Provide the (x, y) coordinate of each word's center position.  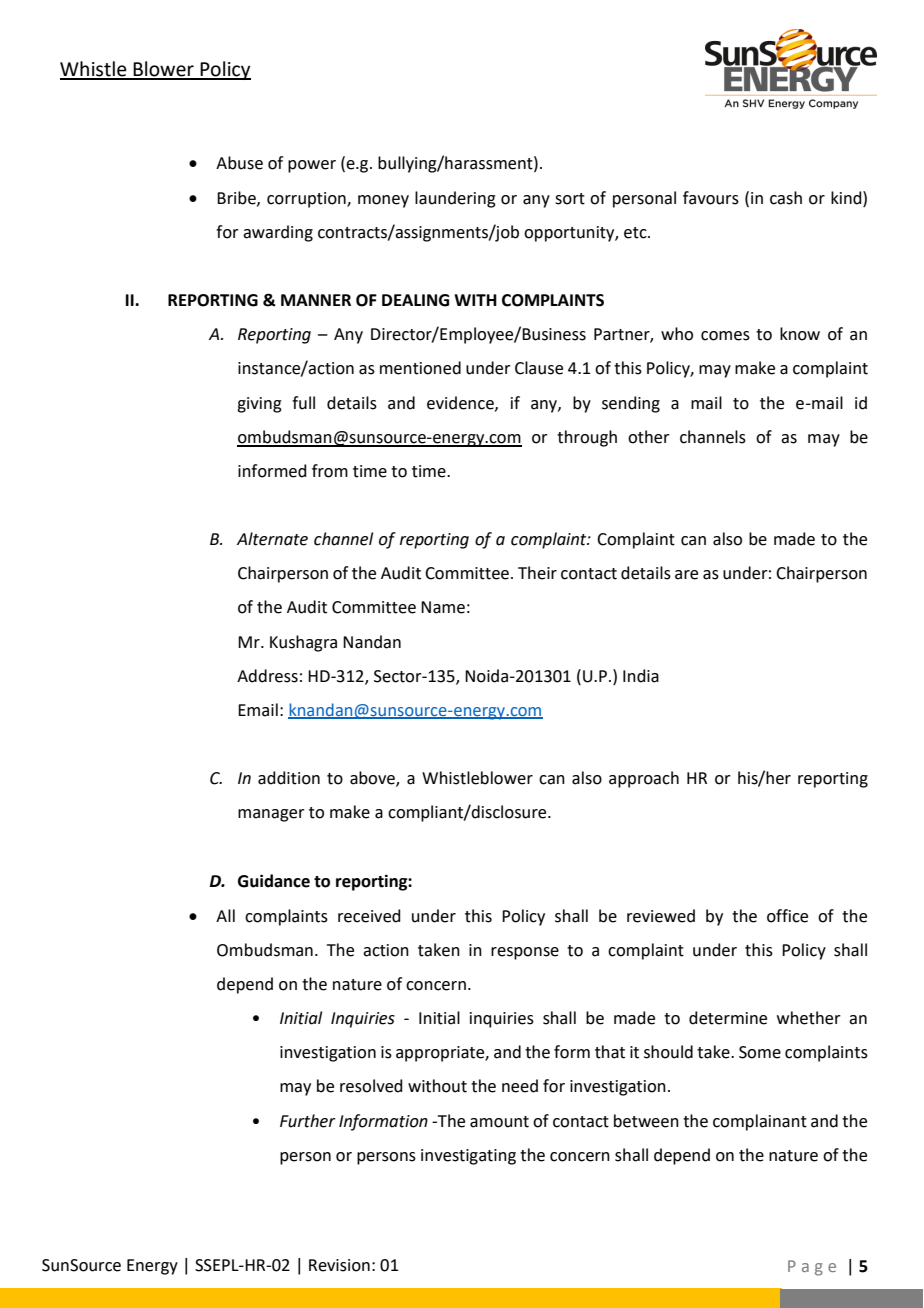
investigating (468, 1157)
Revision (339, 1265)
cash (786, 198)
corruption (307, 200)
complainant (760, 1122)
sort (570, 199)
